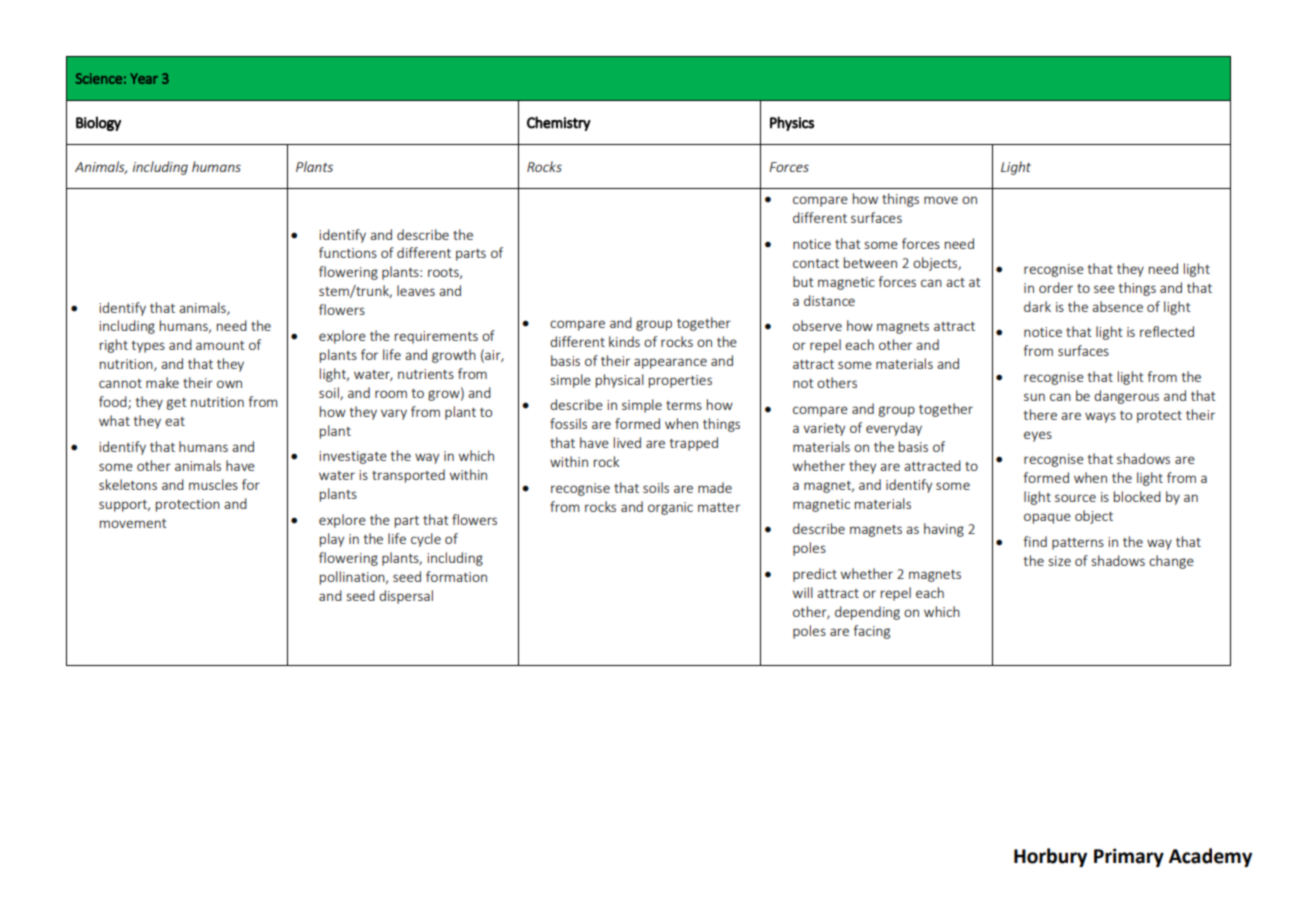 The width and height of the screenshot is (1308, 924). What do you see at coordinates (406, 597) in the screenshot?
I see `dispersal` at bounding box center [406, 597].
